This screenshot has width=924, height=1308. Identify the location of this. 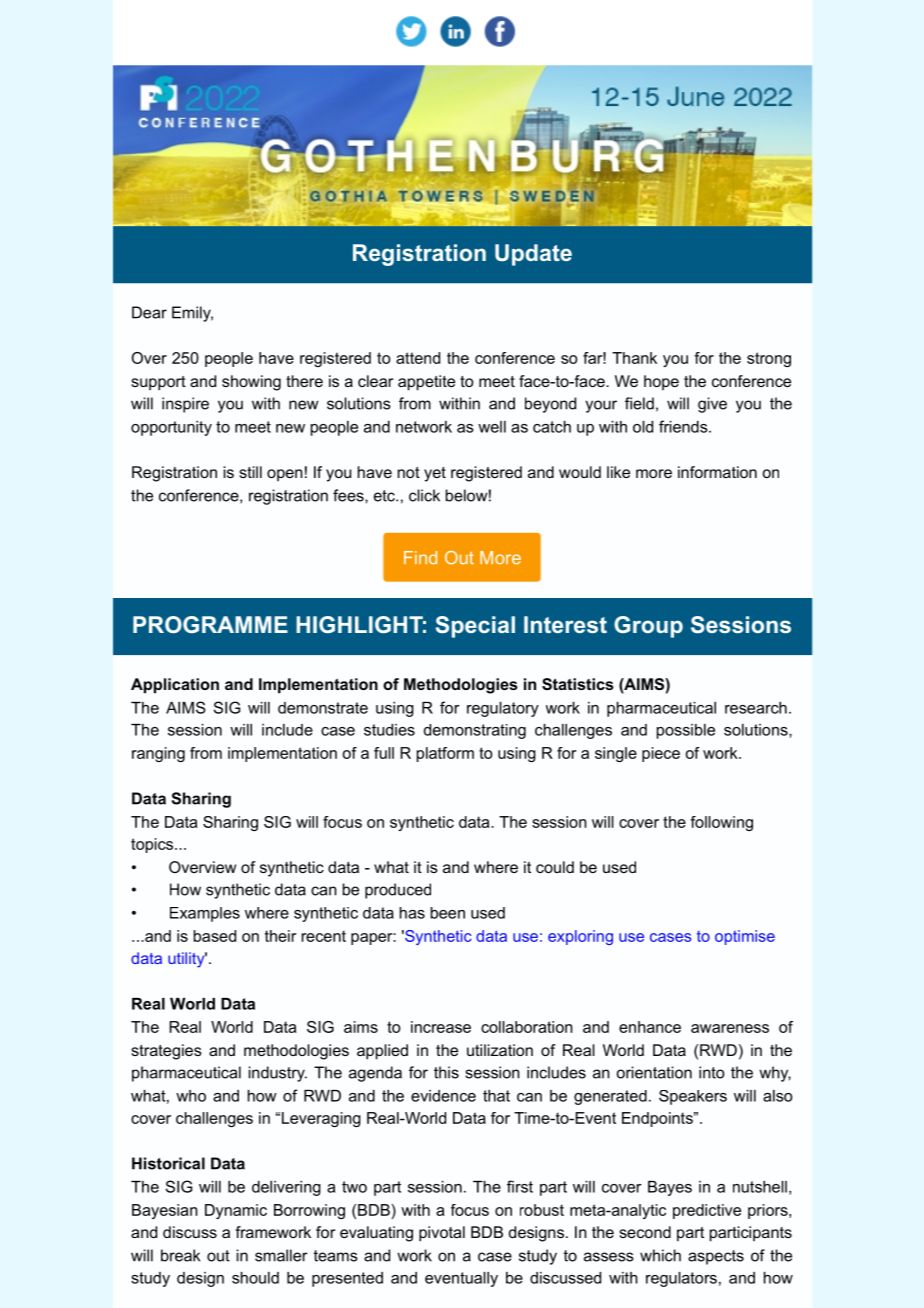
(446, 1072).
